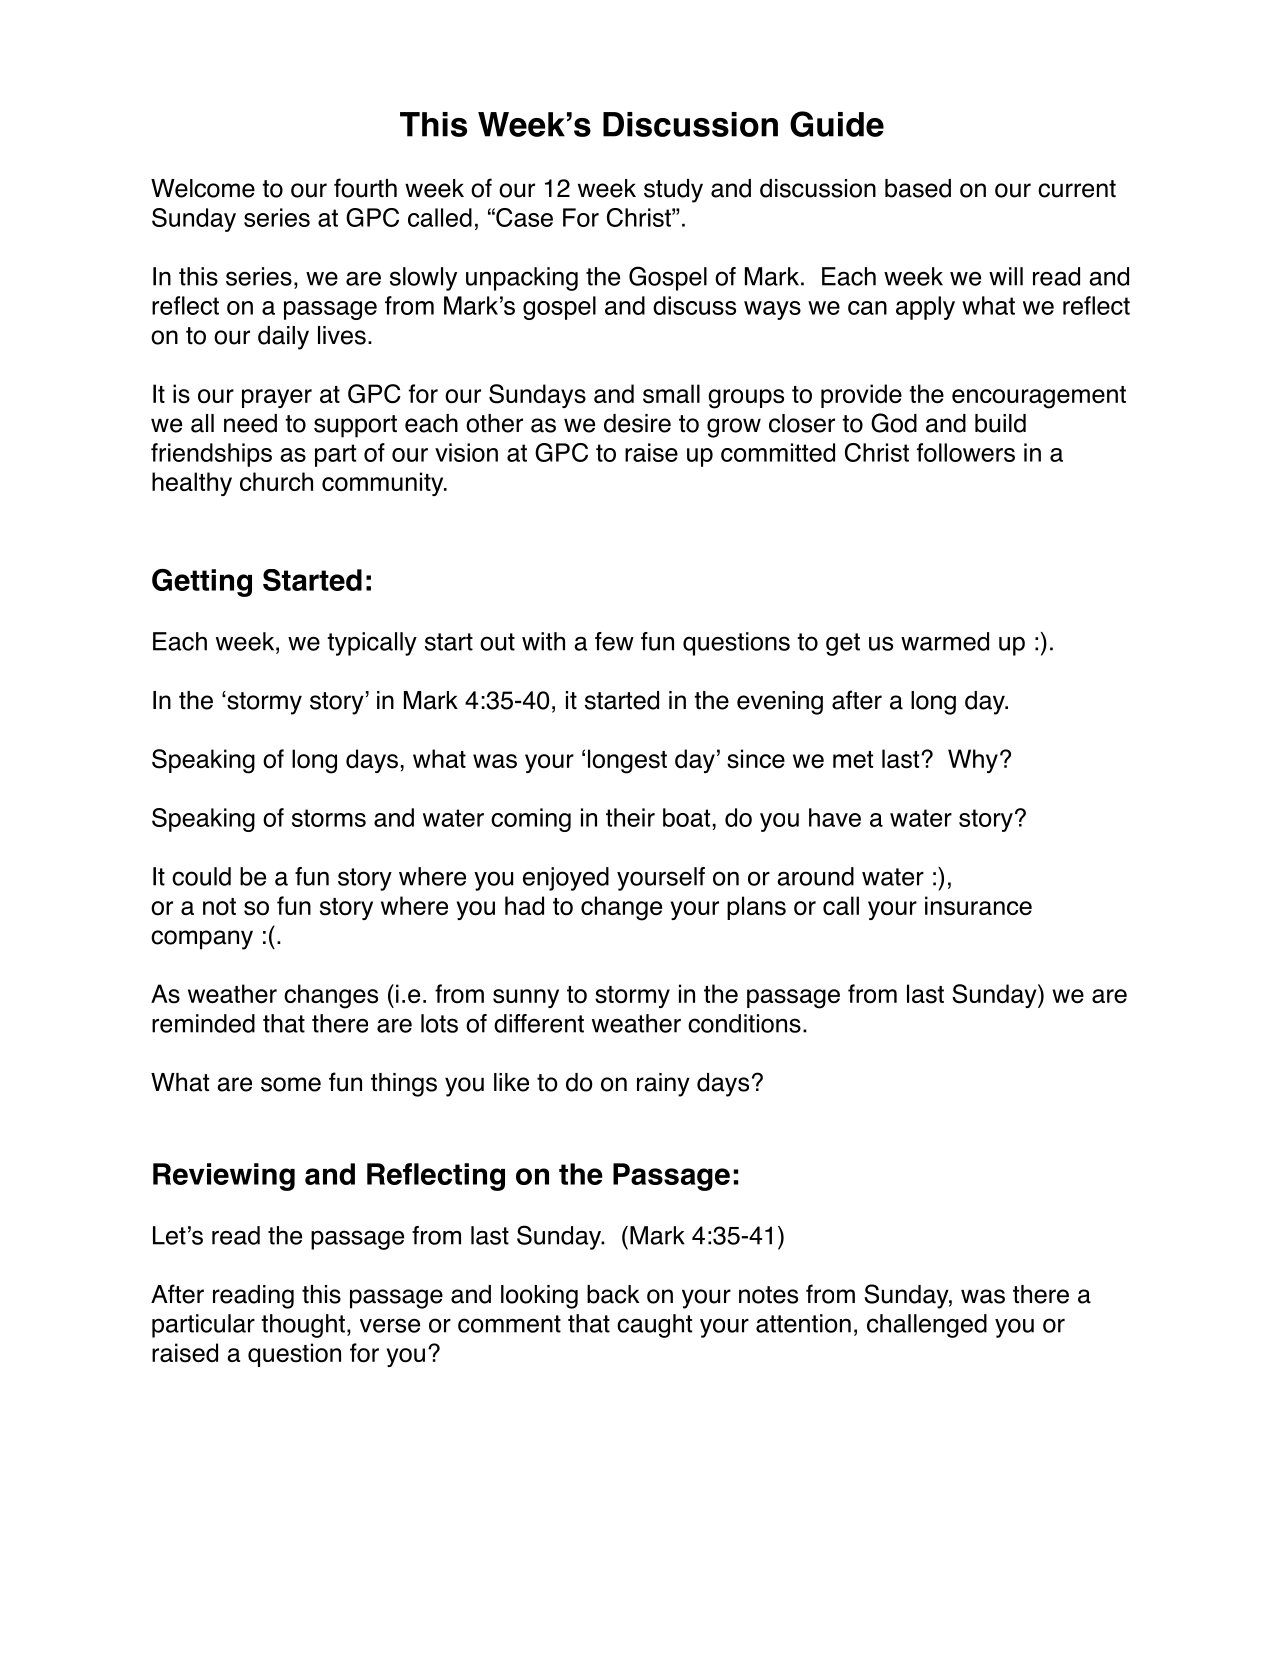 The height and width of the screenshot is (1662, 1284). I want to click on based, so click(918, 188).
